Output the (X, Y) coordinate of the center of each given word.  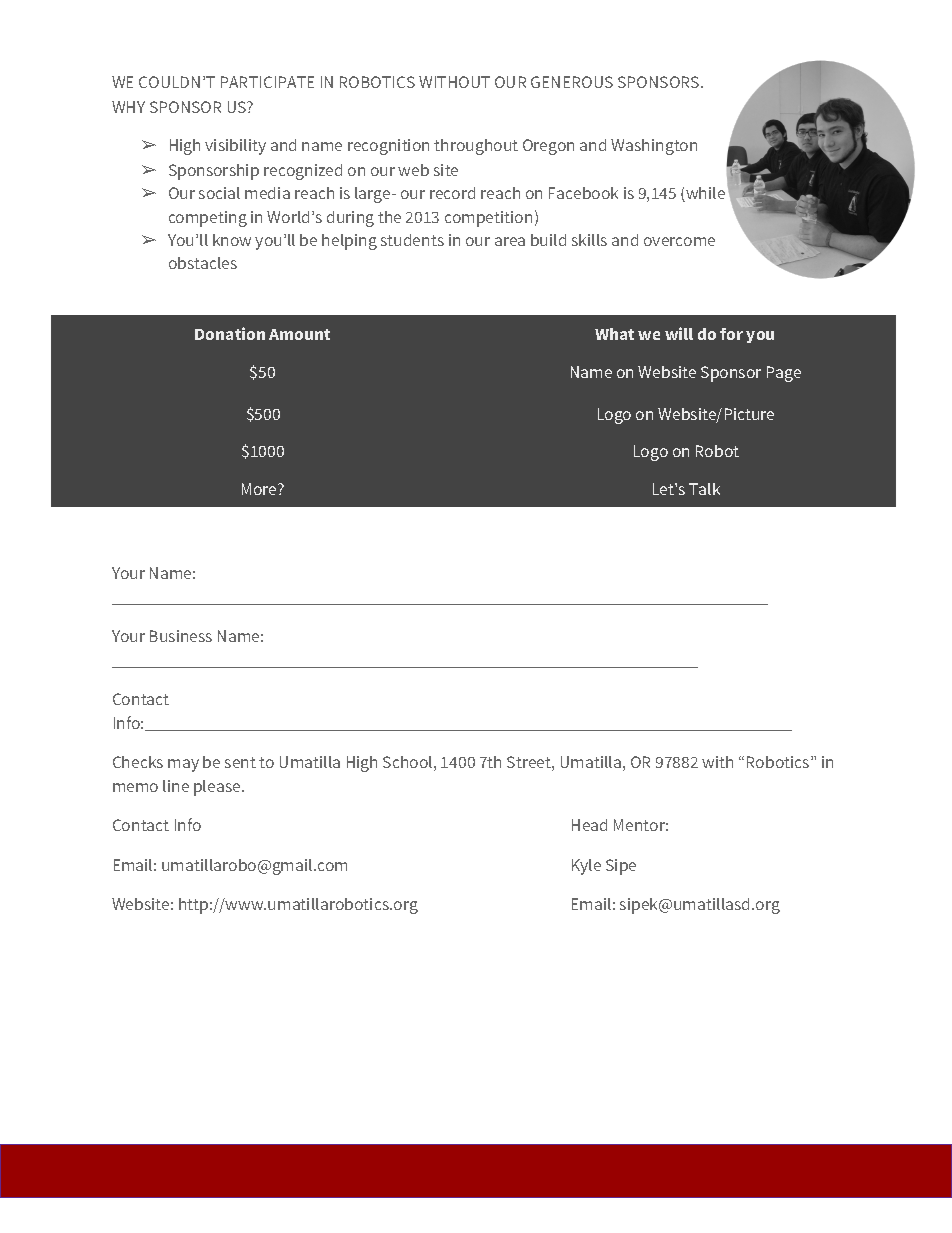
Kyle (586, 867)
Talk (704, 489)
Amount (299, 334)
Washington (654, 147)
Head (589, 825)
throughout (476, 147)
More (260, 489)
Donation (230, 333)
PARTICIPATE (267, 82)
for (731, 334)
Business (181, 636)
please (218, 788)
